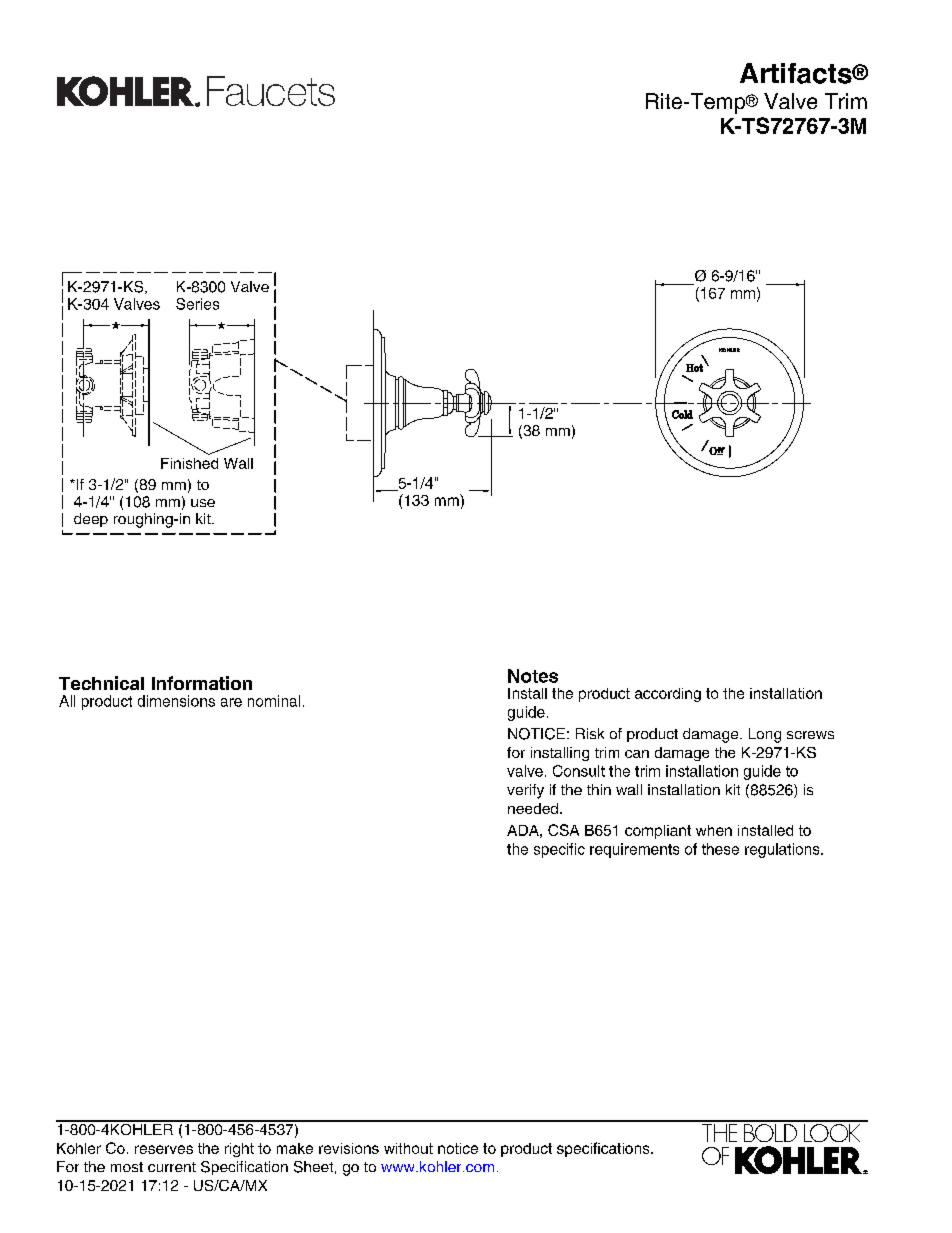 The image size is (952, 1233). Describe the element at coordinates (91, 520) in the screenshot. I see `deep` at that location.
